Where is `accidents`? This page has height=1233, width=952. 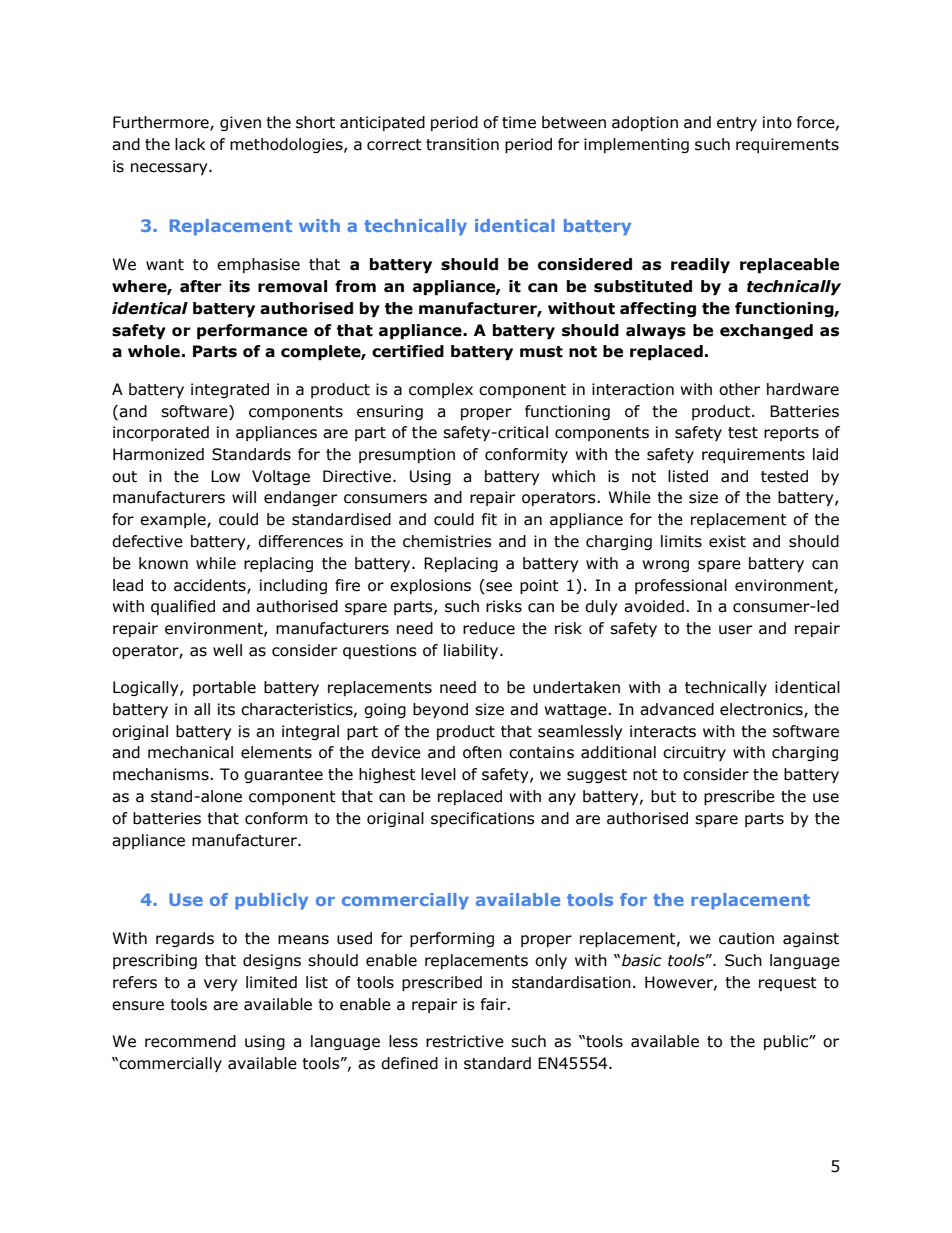
accidents is located at coordinates (211, 586).
